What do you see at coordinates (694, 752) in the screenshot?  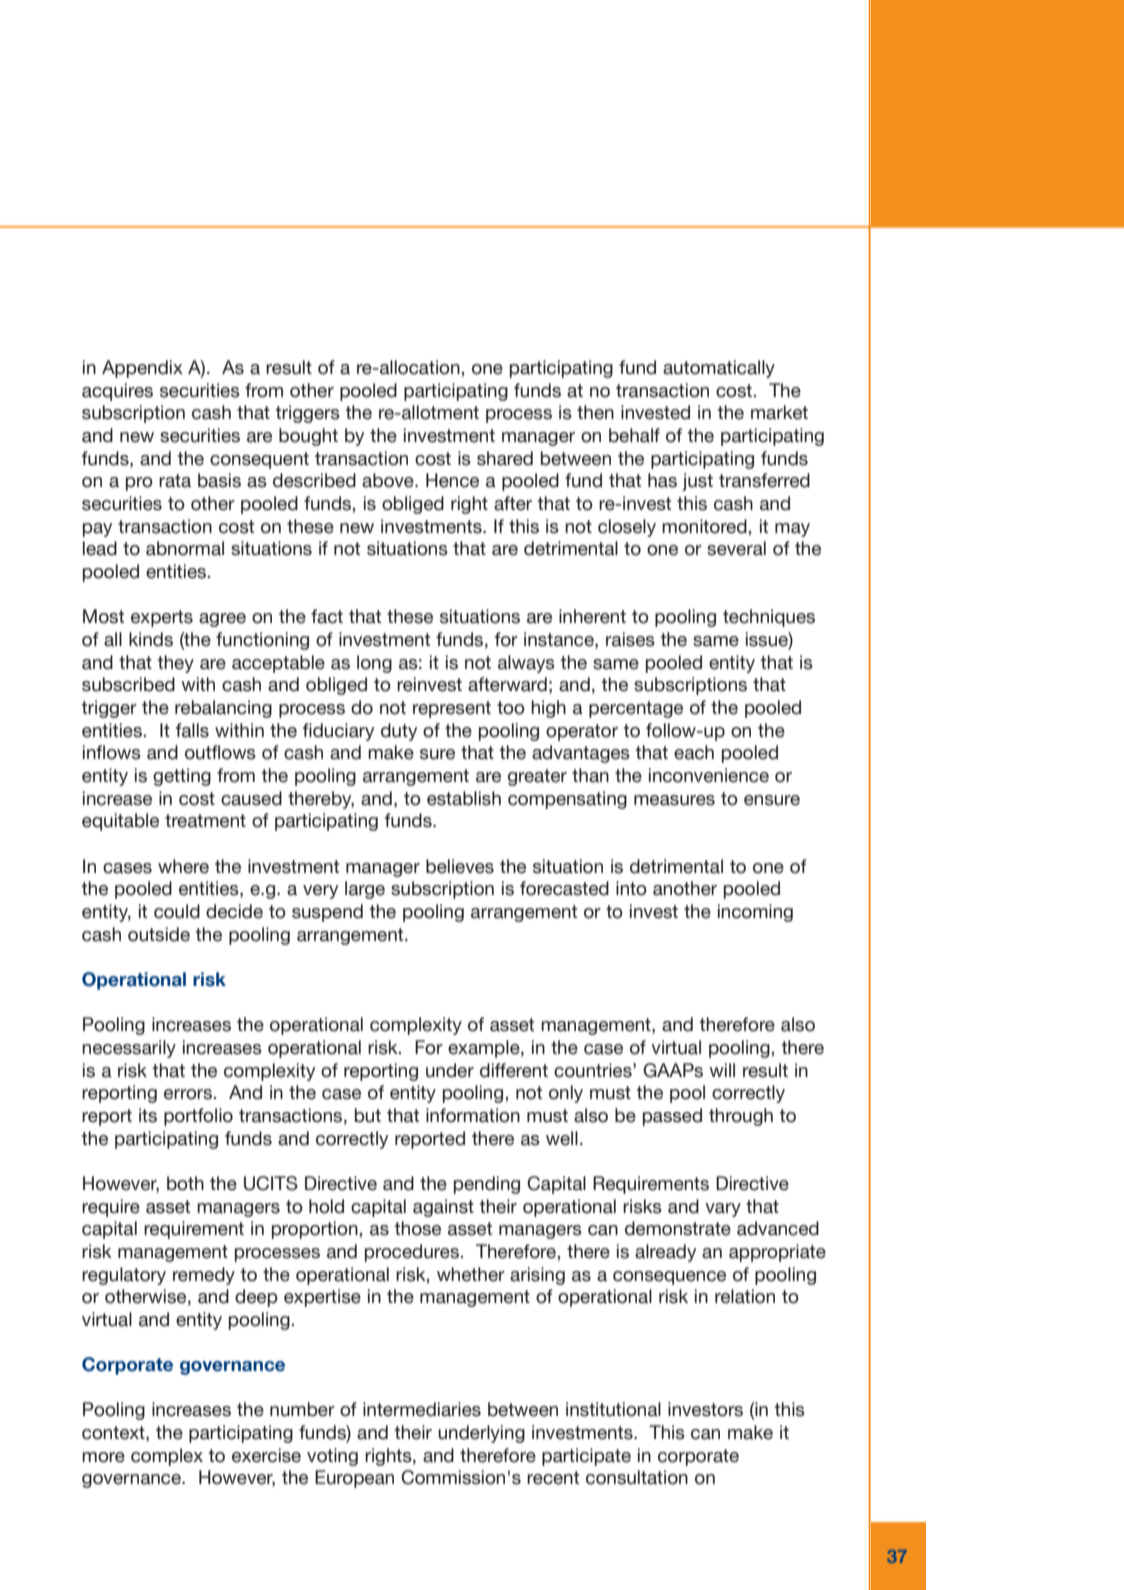 I see `each` at bounding box center [694, 752].
